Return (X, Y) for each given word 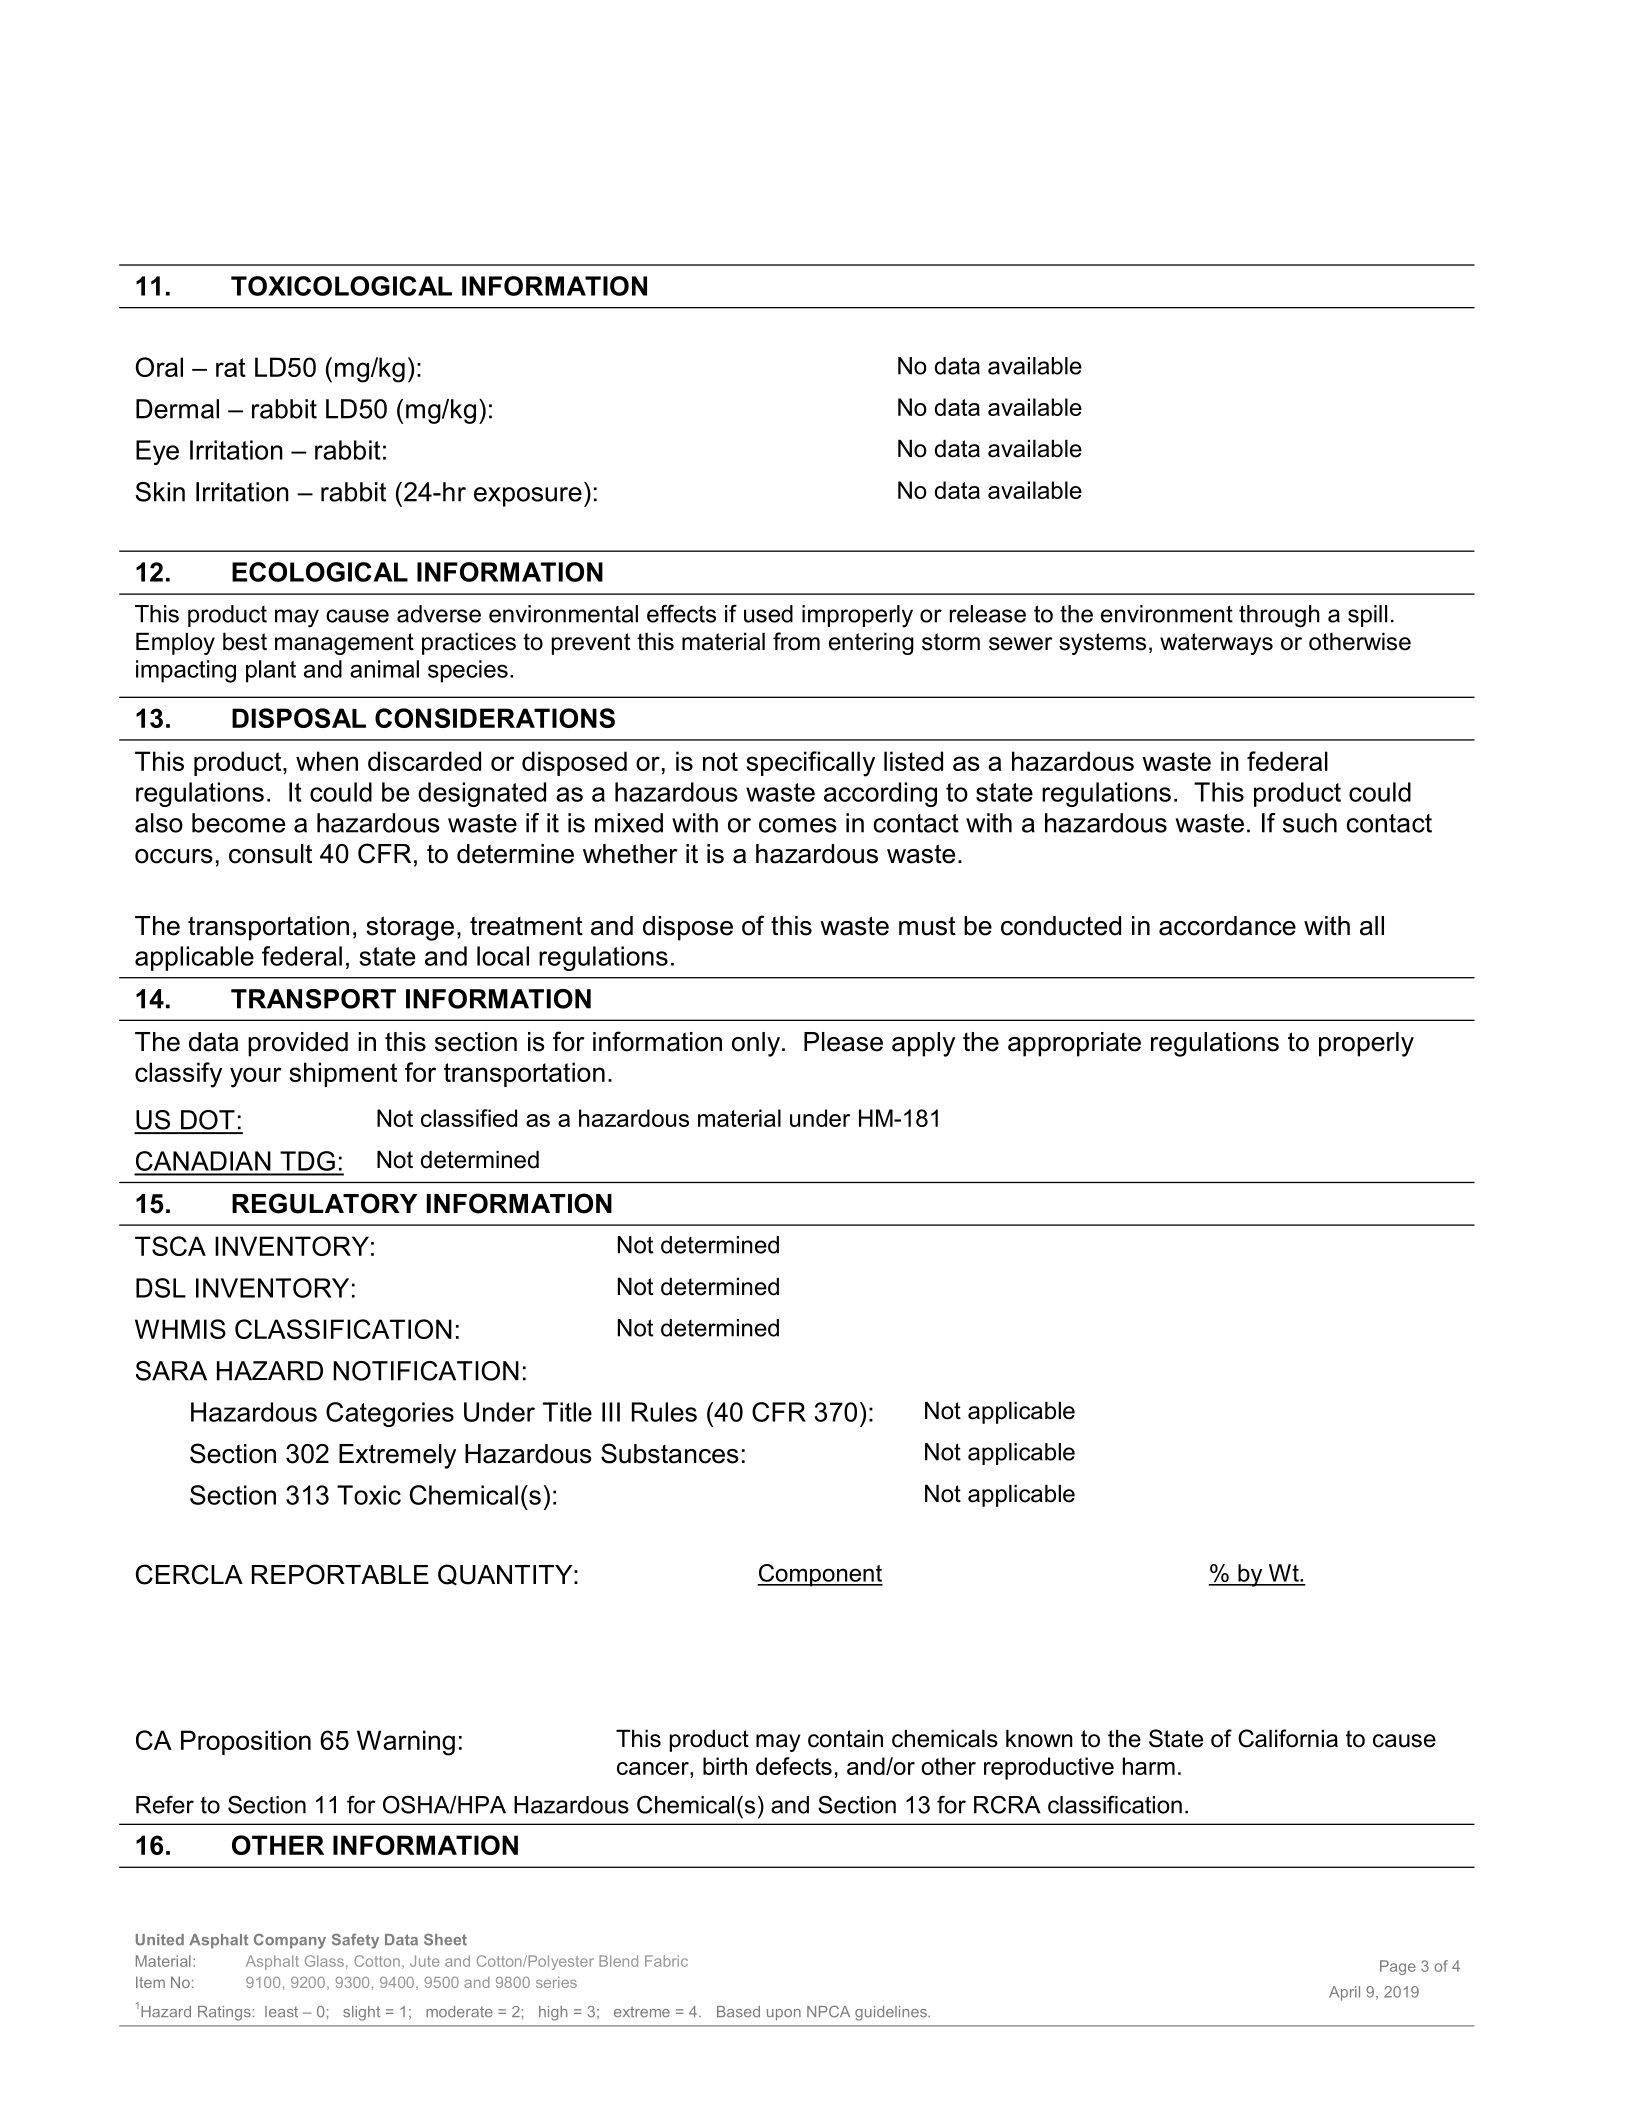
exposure (528, 497)
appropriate (1074, 1044)
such (1310, 823)
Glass (324, 1961)
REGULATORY (325, 1203)
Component (820, 1575)
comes (798, 825)
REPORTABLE (340, 1574)
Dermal (177, 409)
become (238, 823)
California (1288, 1738)
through (1279, 616)
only (756, 1044)
